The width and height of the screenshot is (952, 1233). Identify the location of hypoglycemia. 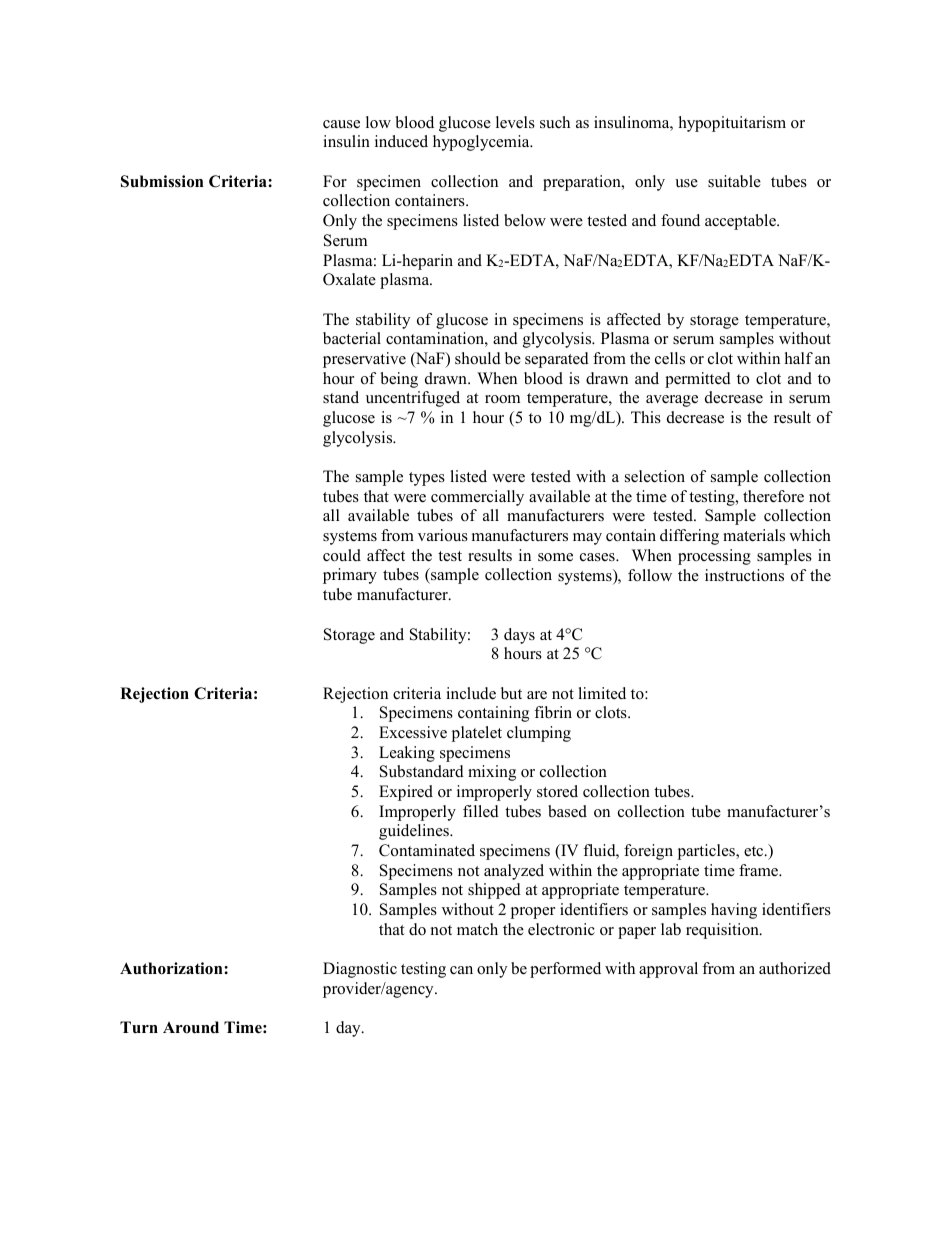
(482, 143).
